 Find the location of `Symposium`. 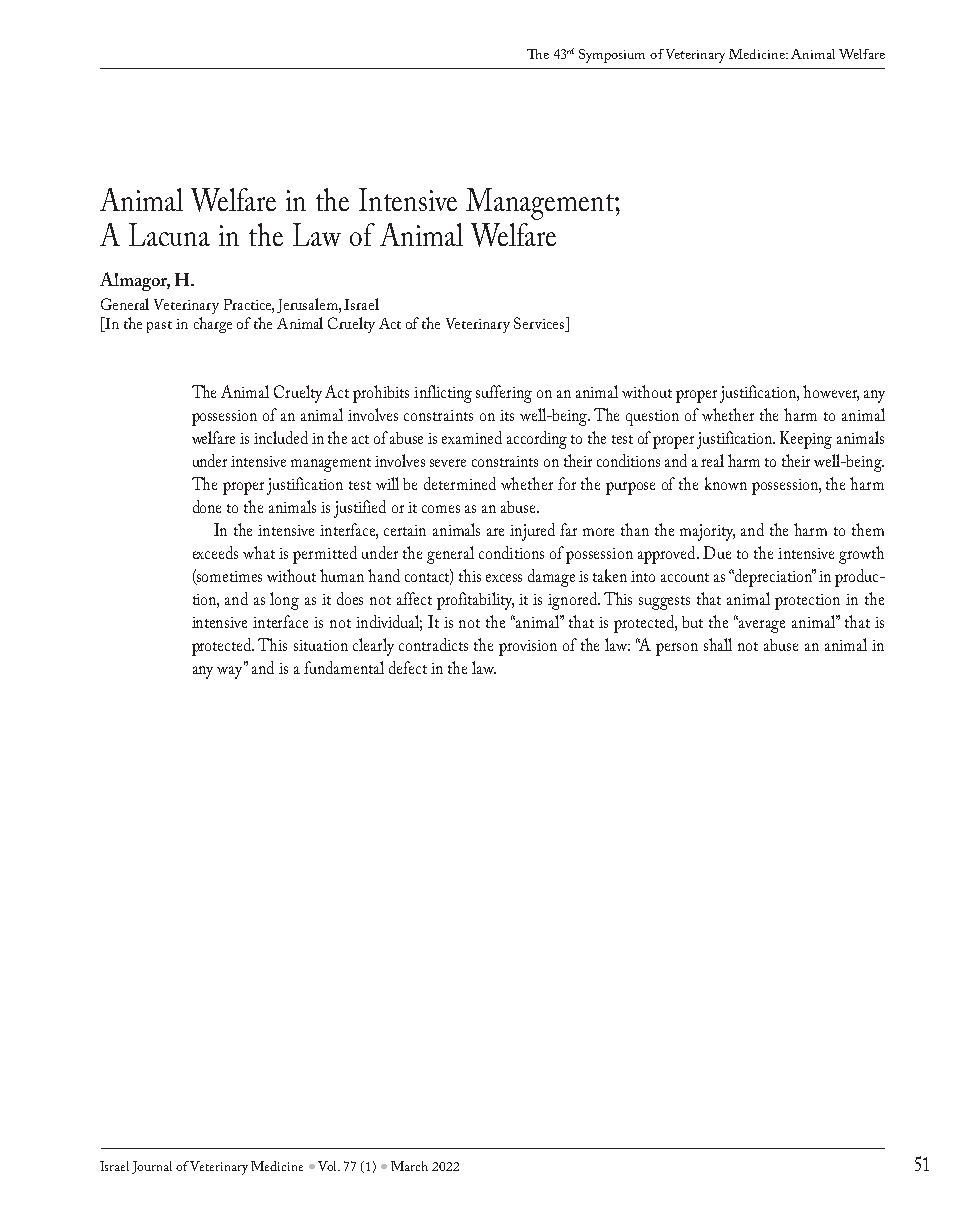

Symposium is located at coordinates (612, 56).
